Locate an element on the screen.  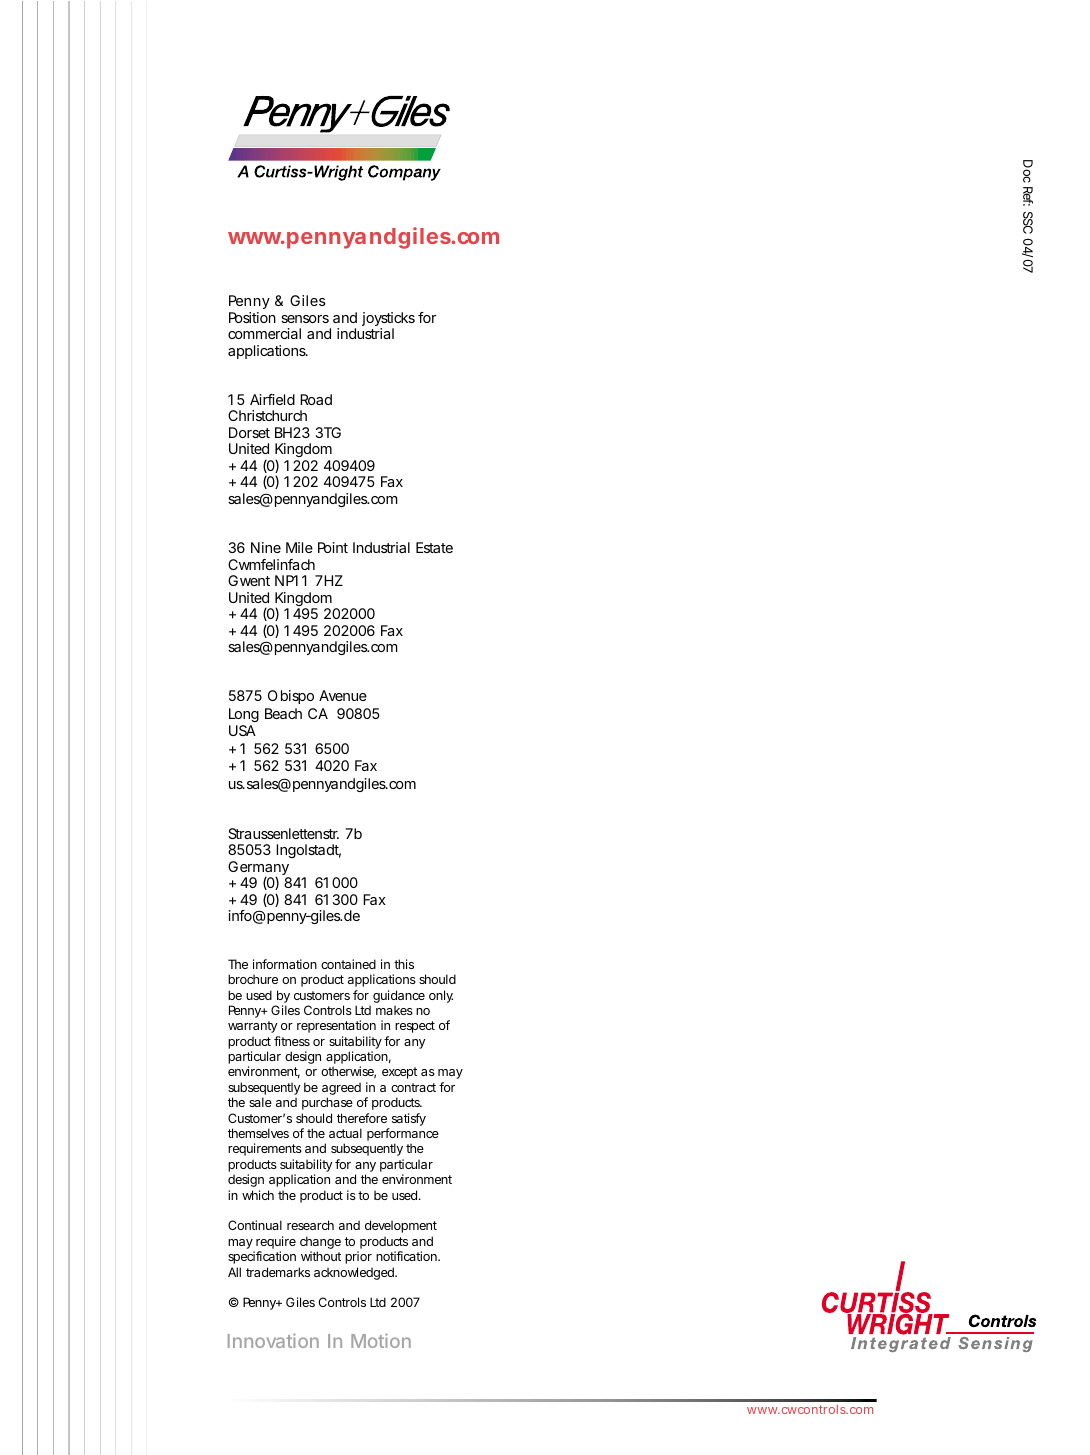
Road is located at coordinates (316, 399).
